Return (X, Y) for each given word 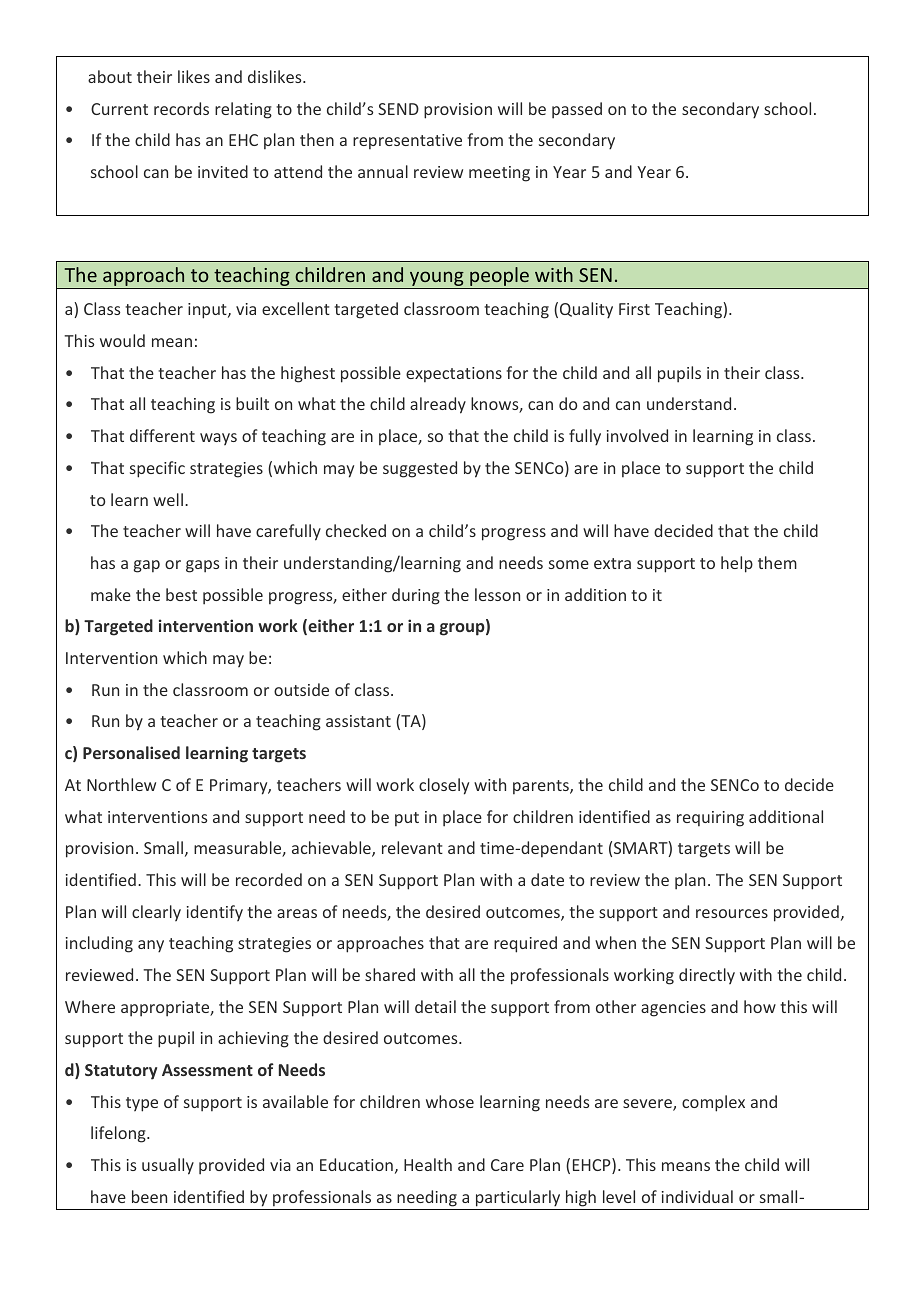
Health (428, 1164)
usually (168, 1166)
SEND (398, 109)
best (181, 594)
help (737, 564)
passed (577, 110)
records (181, 108)
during (416, 596)
